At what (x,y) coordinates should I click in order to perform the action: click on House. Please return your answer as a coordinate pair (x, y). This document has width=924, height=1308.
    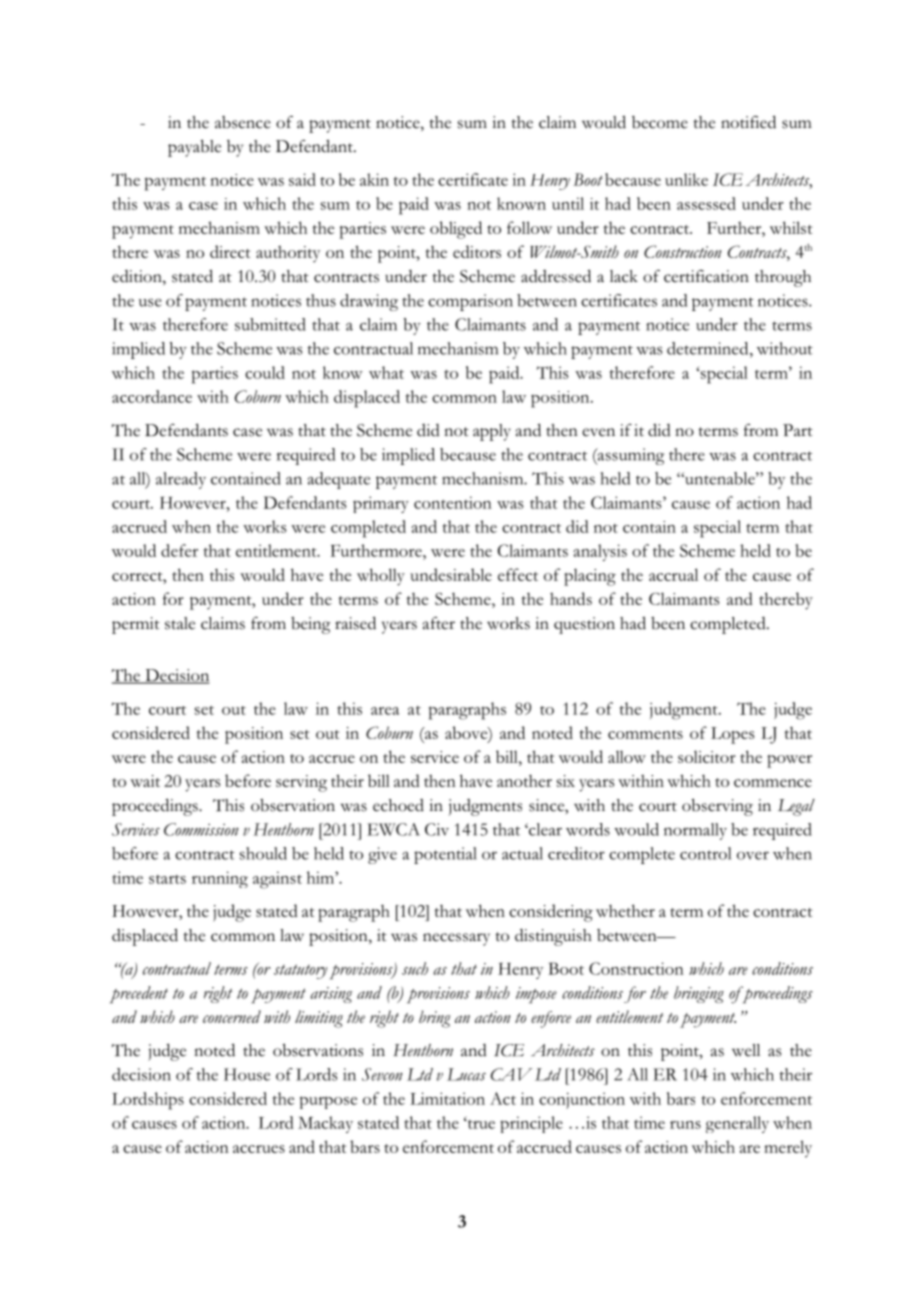
    Looking at the image, I should click on (247, 1074).
